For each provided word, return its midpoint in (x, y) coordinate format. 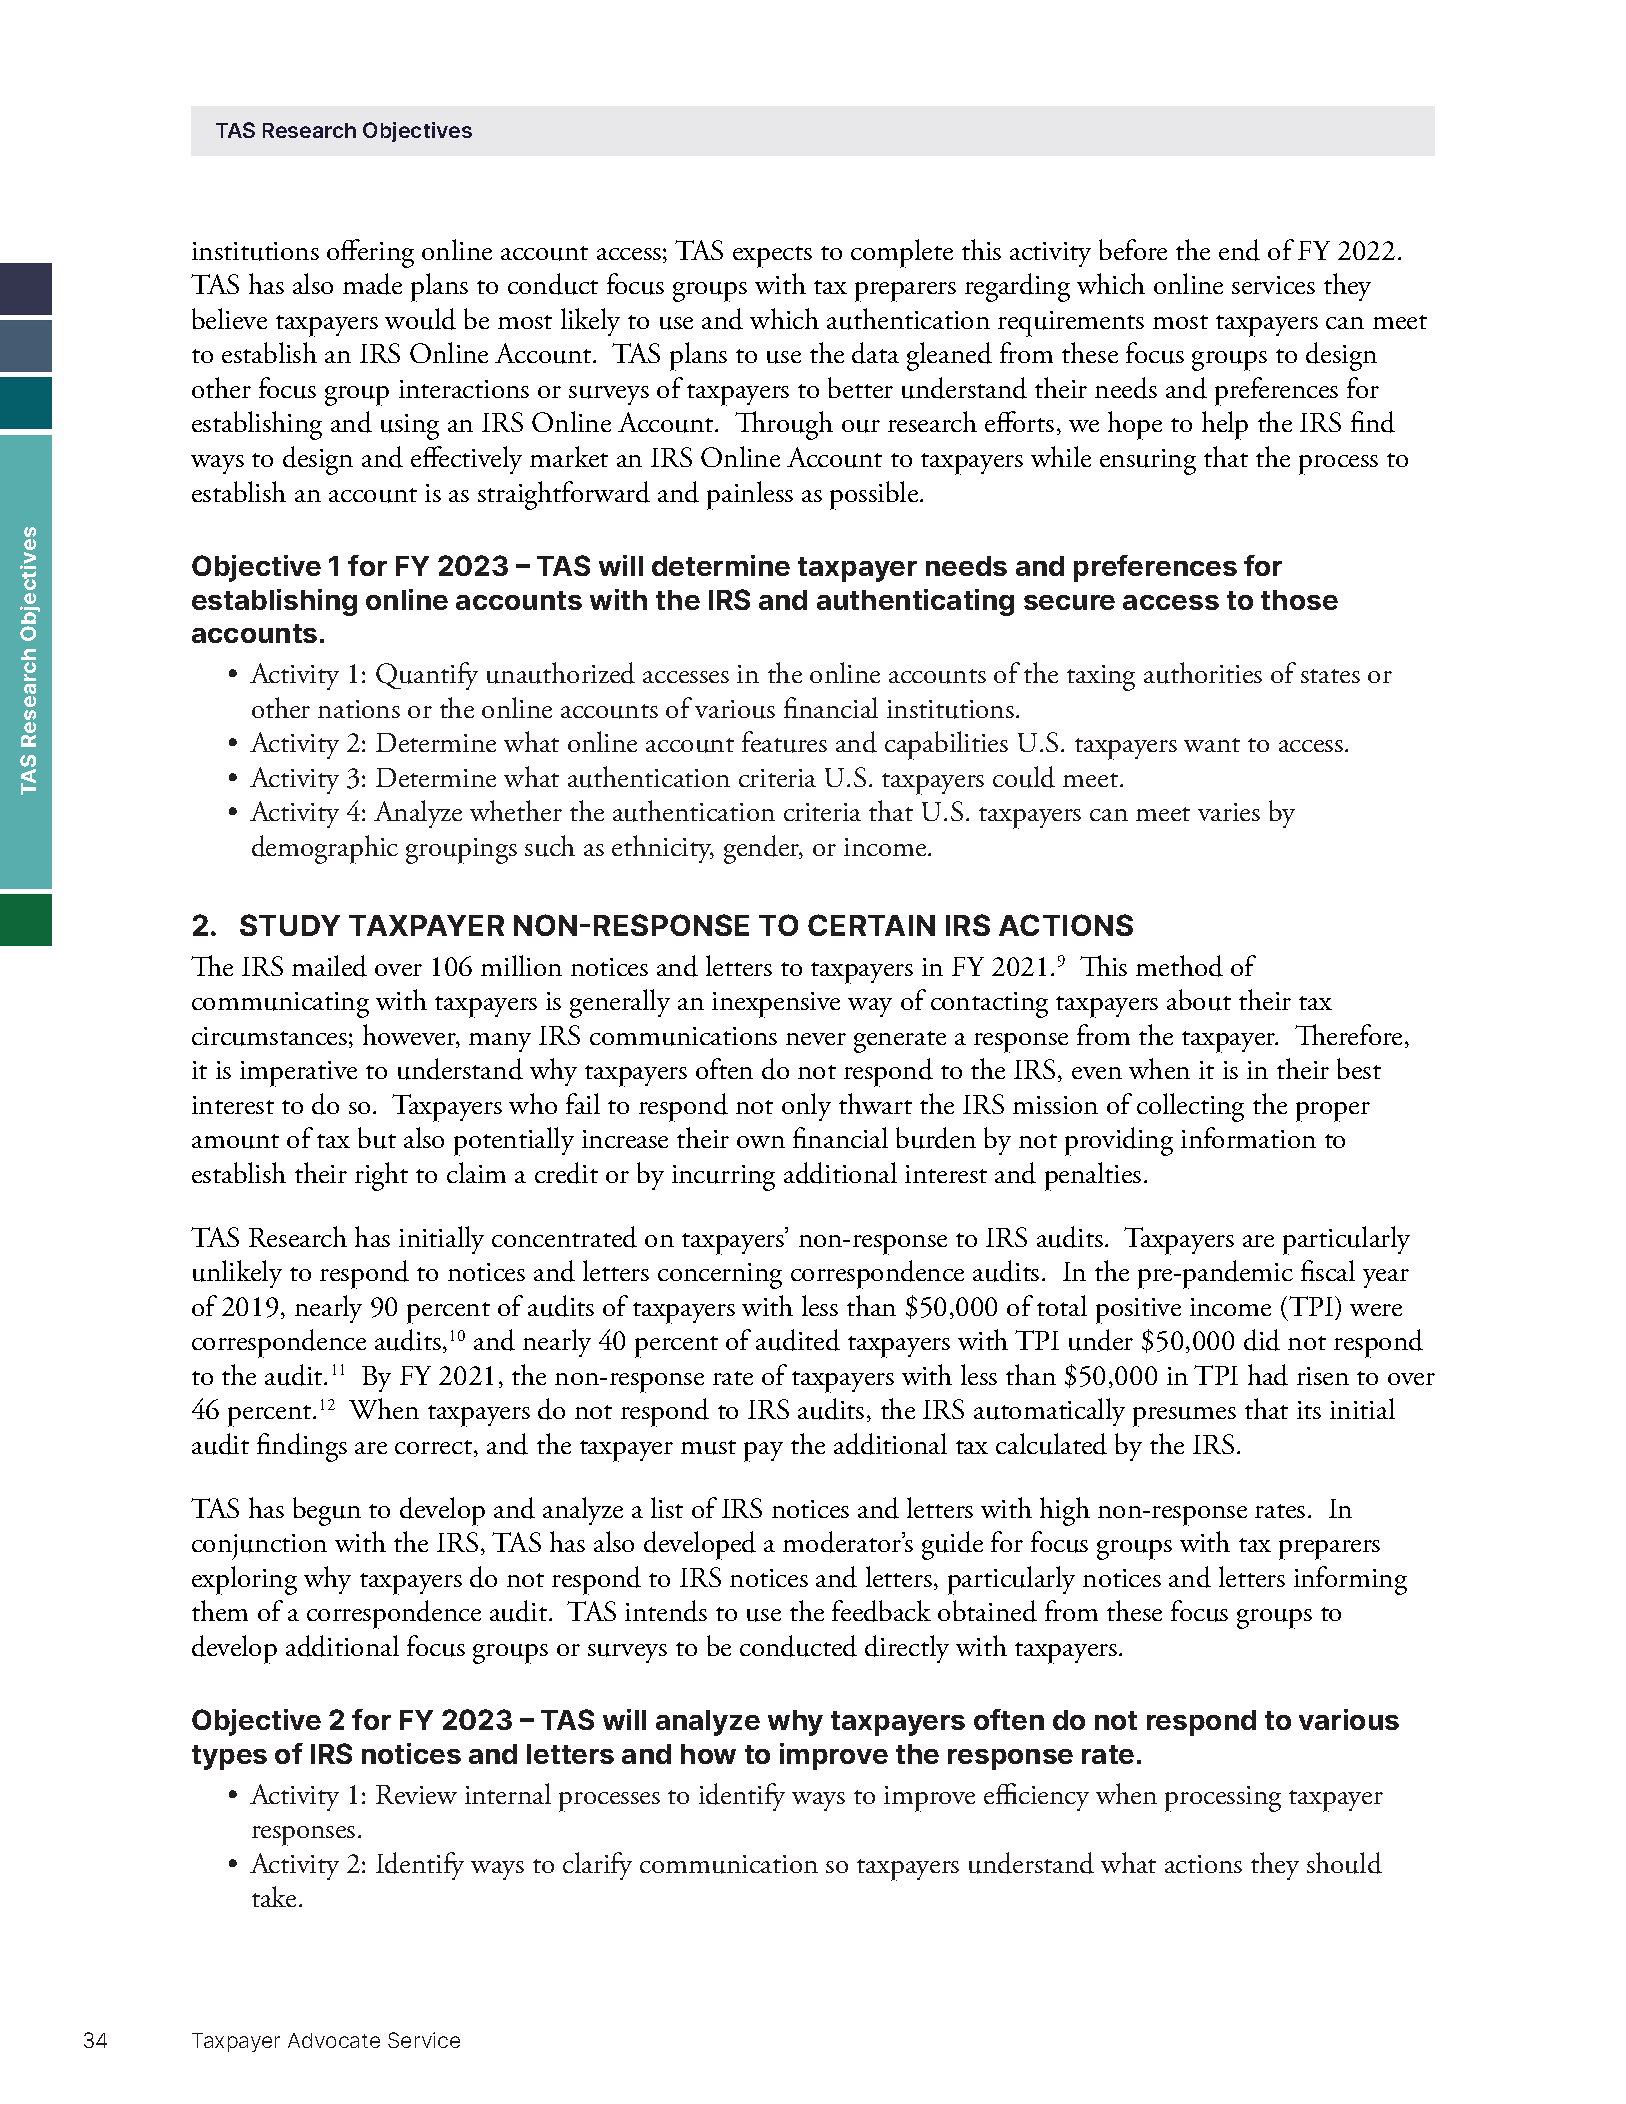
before (1133, 249)
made (372, 284)
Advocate (334, 2040)
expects (772, 257)
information (1248, 1137)
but (377, 1138)
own (761, 1142)
